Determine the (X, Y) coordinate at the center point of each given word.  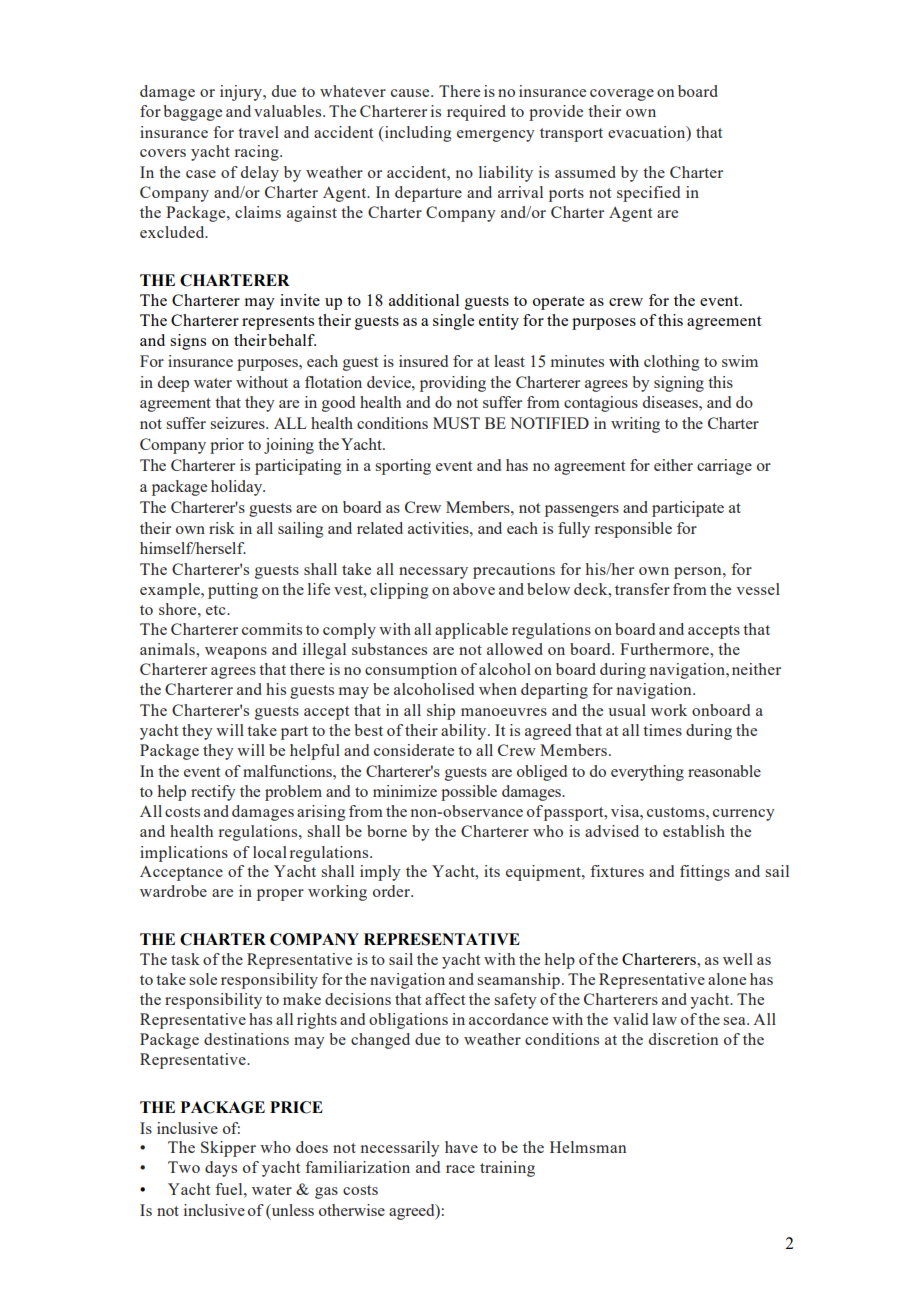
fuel (230, 1189)
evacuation (648, 132)
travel (258, 132)
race (460, 1169)
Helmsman (588, 1147)
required (476, 113)
